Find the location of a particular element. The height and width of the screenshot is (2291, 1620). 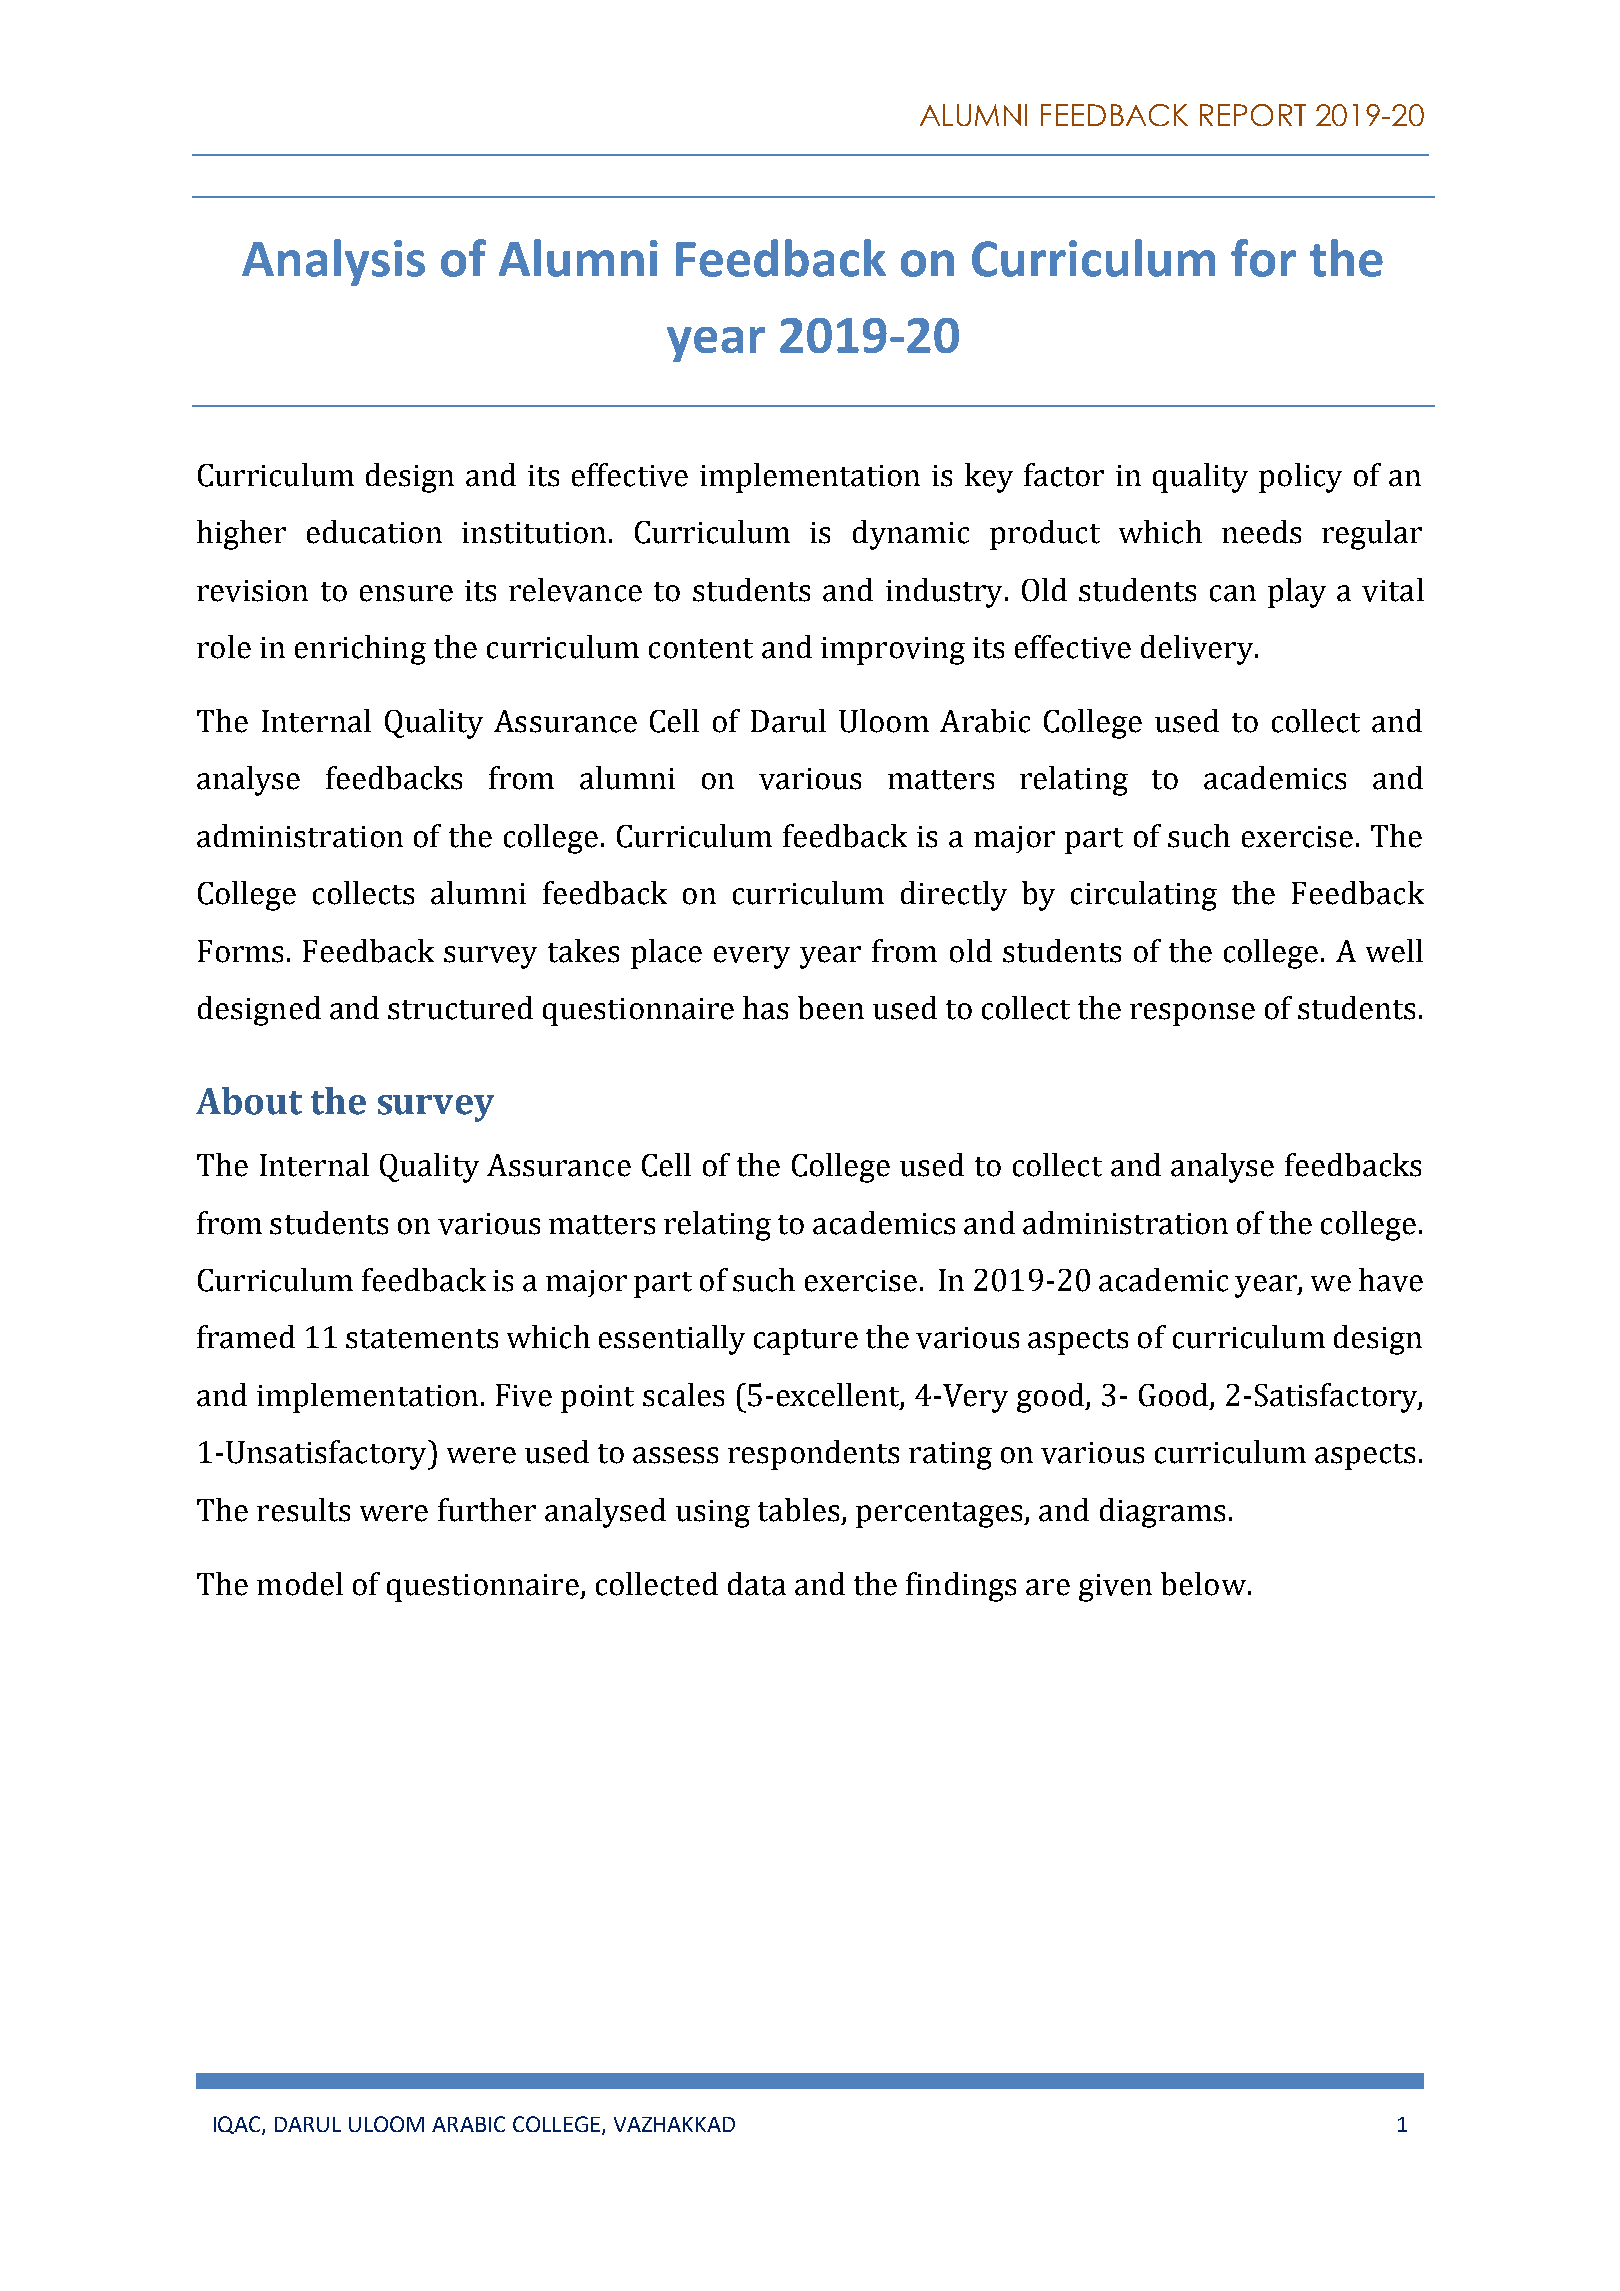

REPORT is located at coordinates (1253, 115).
